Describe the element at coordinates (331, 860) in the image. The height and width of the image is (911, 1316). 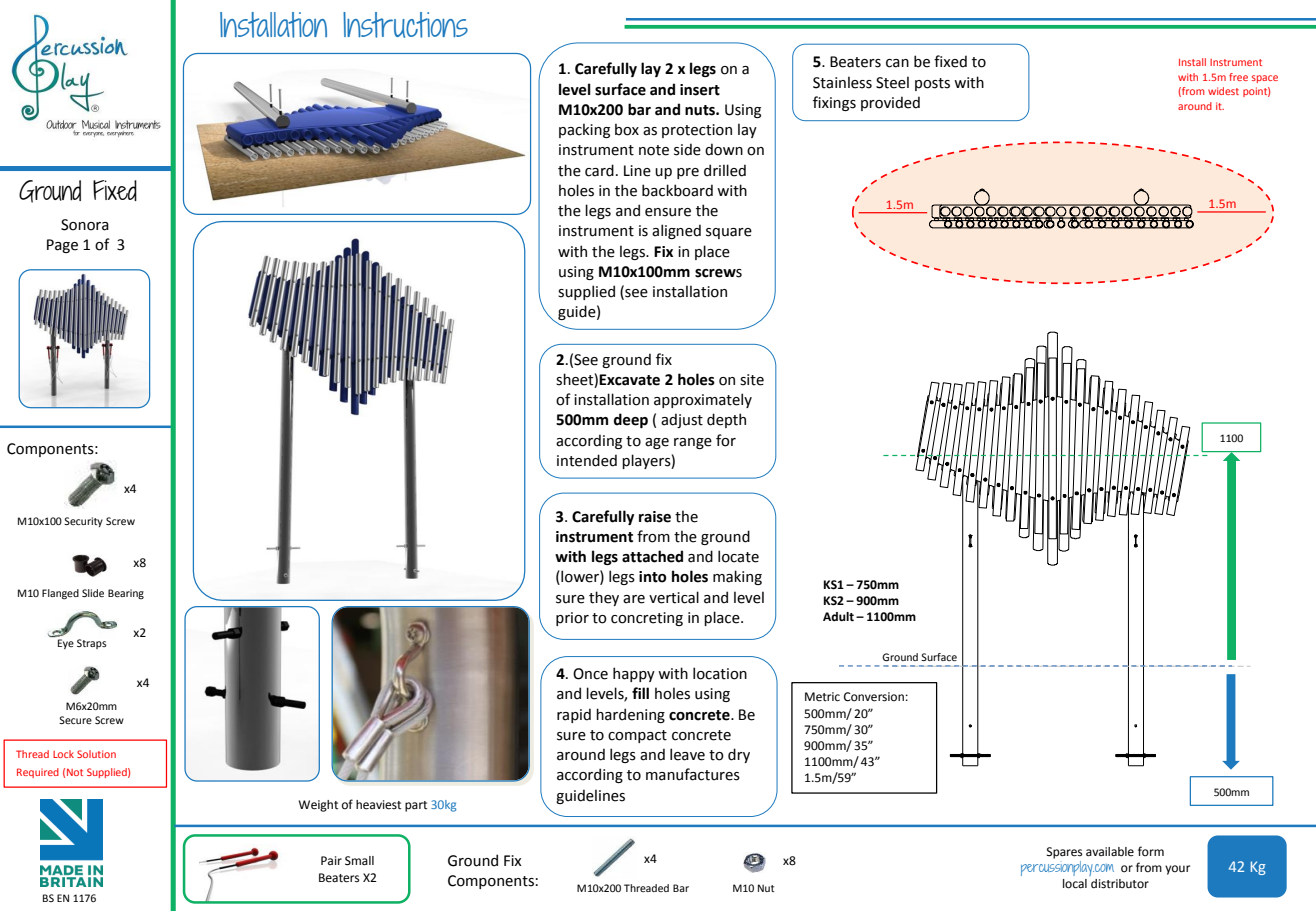
I see `Pair` at that location.
